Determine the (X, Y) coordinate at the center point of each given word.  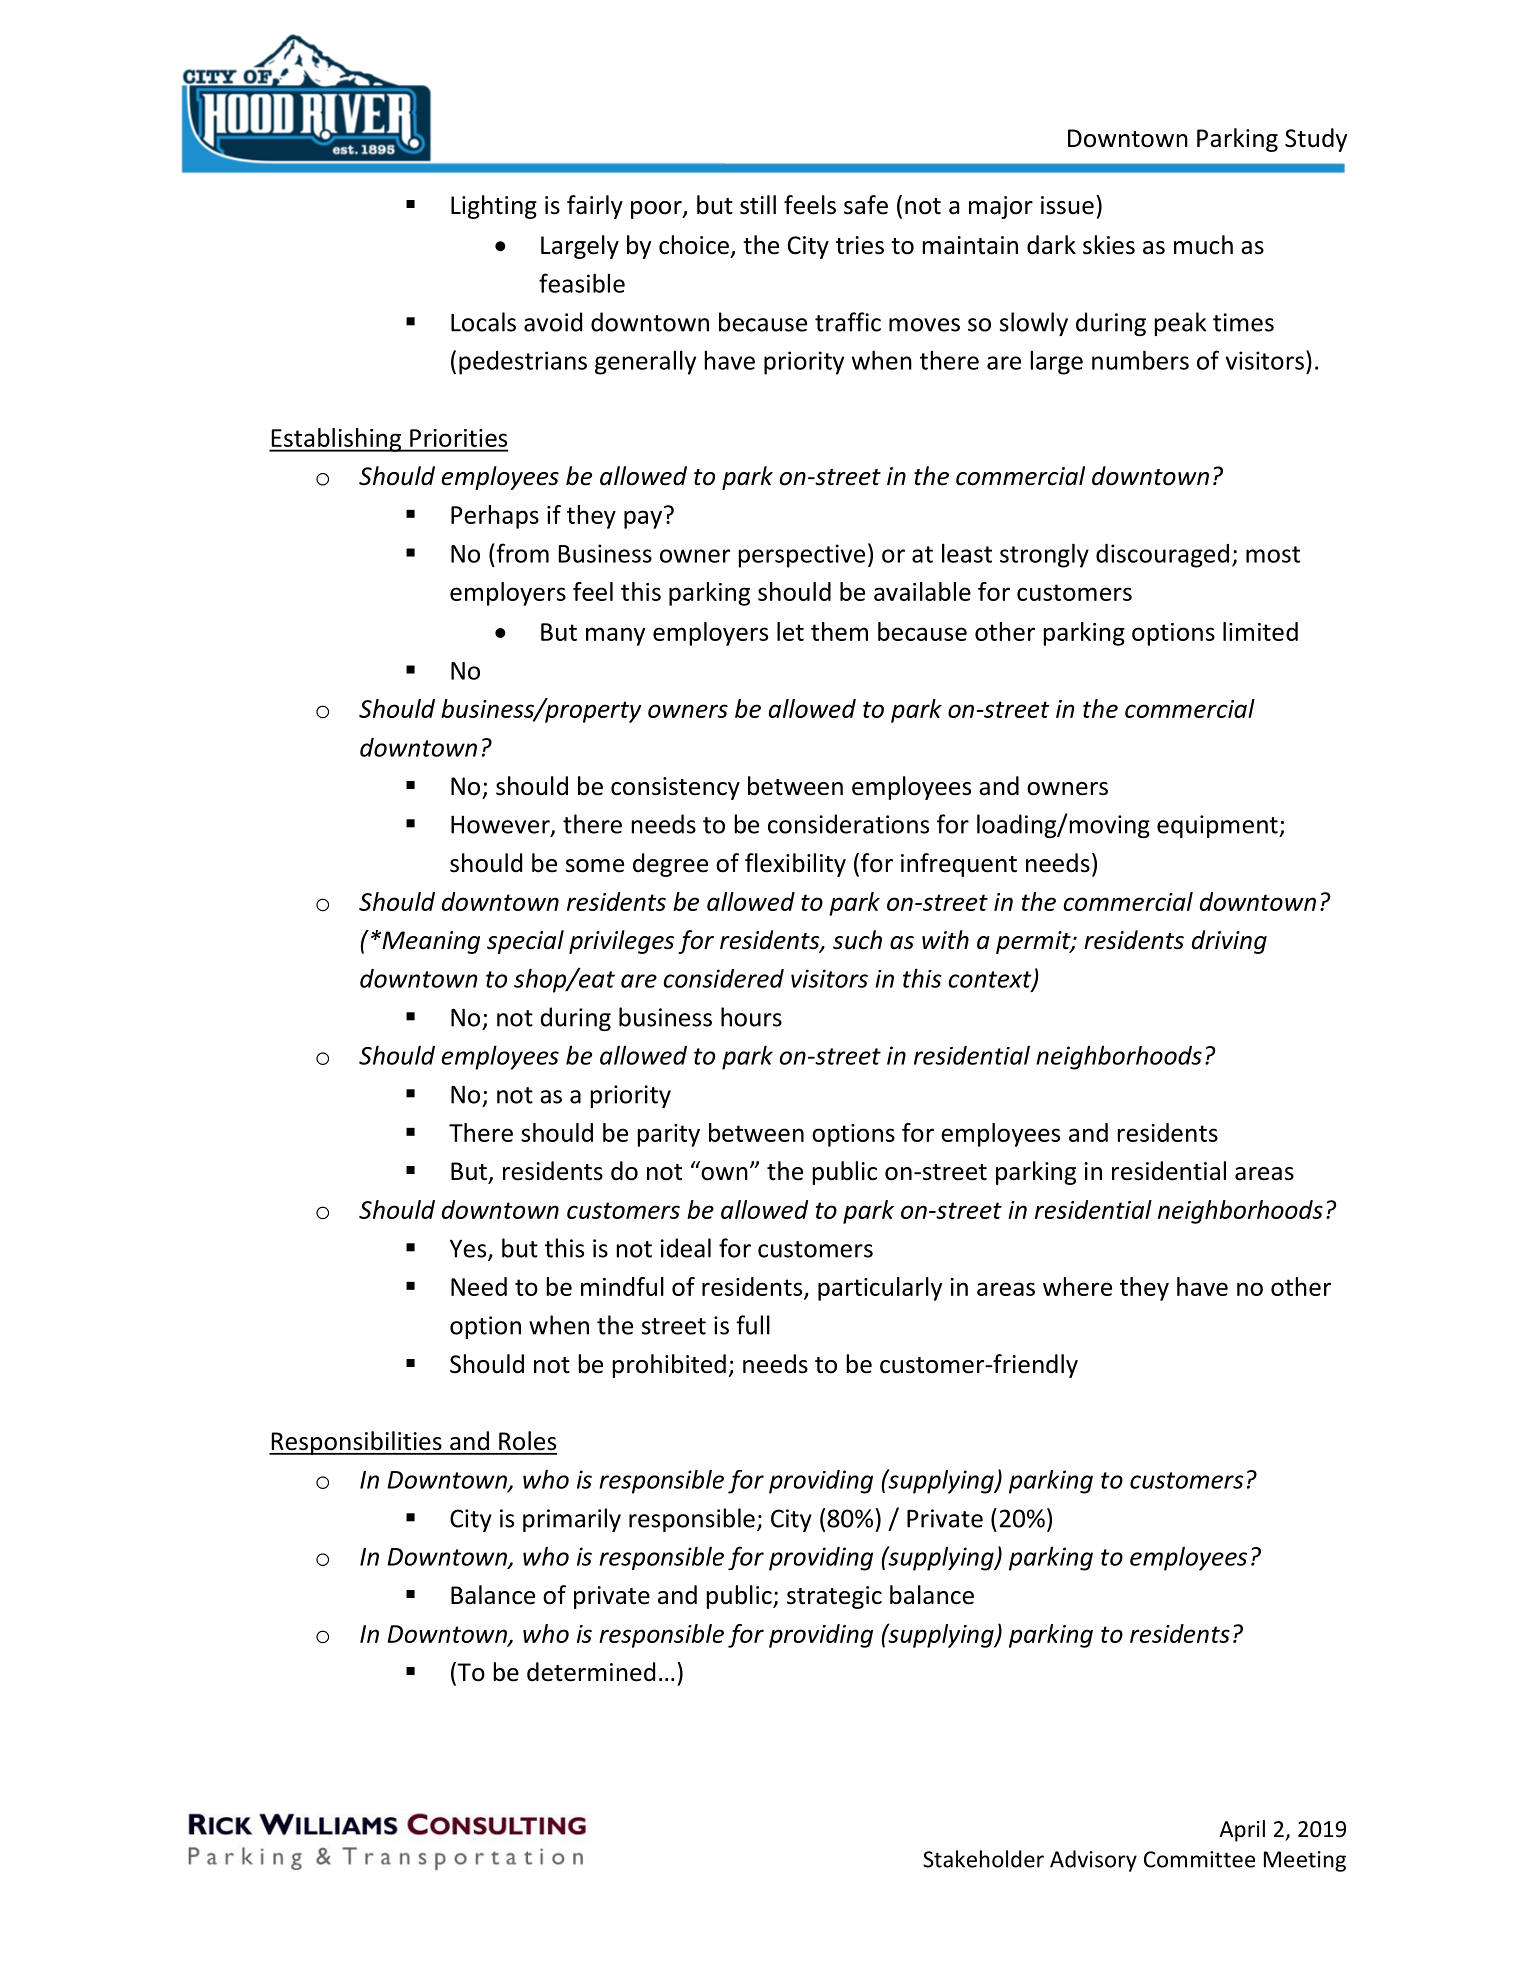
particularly (880, 1289)
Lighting (494, 207)
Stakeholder (983, 1859)
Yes (469, 1249)
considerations (848, 824)
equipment (1218, 826)
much (1203, 245)
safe (866, 205)
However (501, 825)
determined (591, 1672)
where (1077, 1286)
